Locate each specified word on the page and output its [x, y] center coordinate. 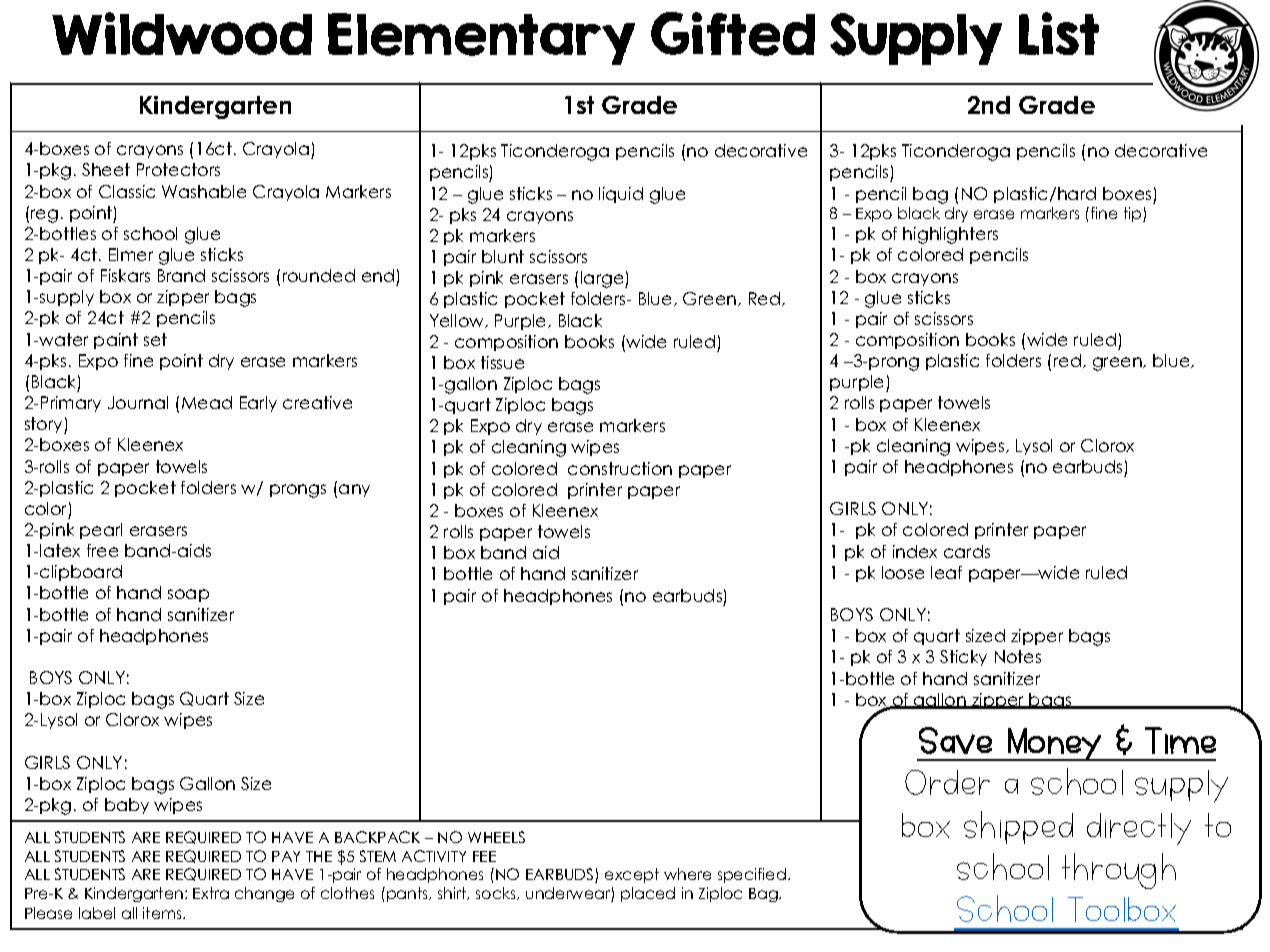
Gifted [733, 34]
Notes [1018, 656]
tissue [502, 362]
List [1059, 33]
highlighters [950, 235]
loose [903, 572]
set [155, 339]
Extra [211, 893]
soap [188, 595]
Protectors [178, 169]
